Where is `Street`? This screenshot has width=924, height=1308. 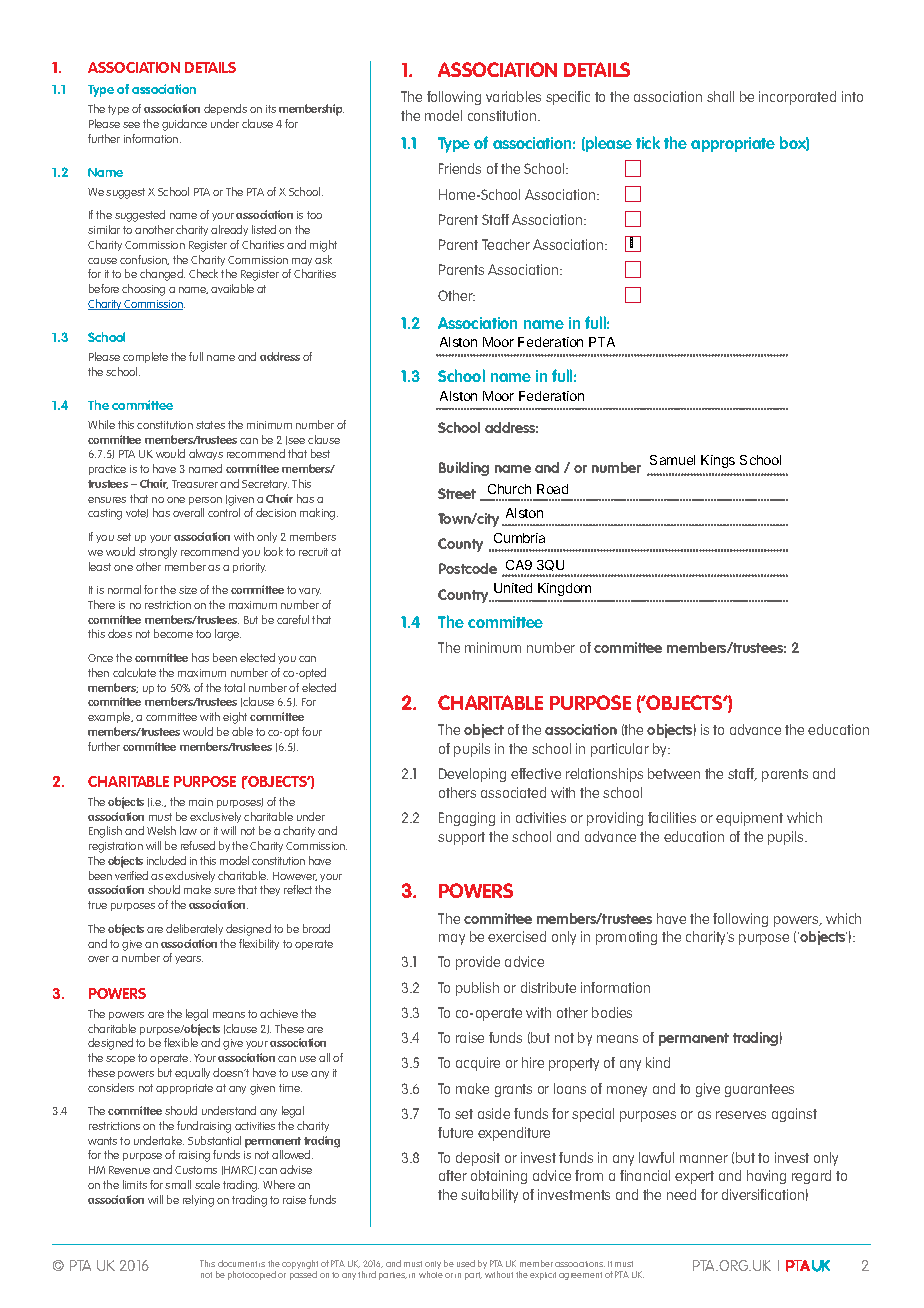
Street is located at coordinates (457, 493).
